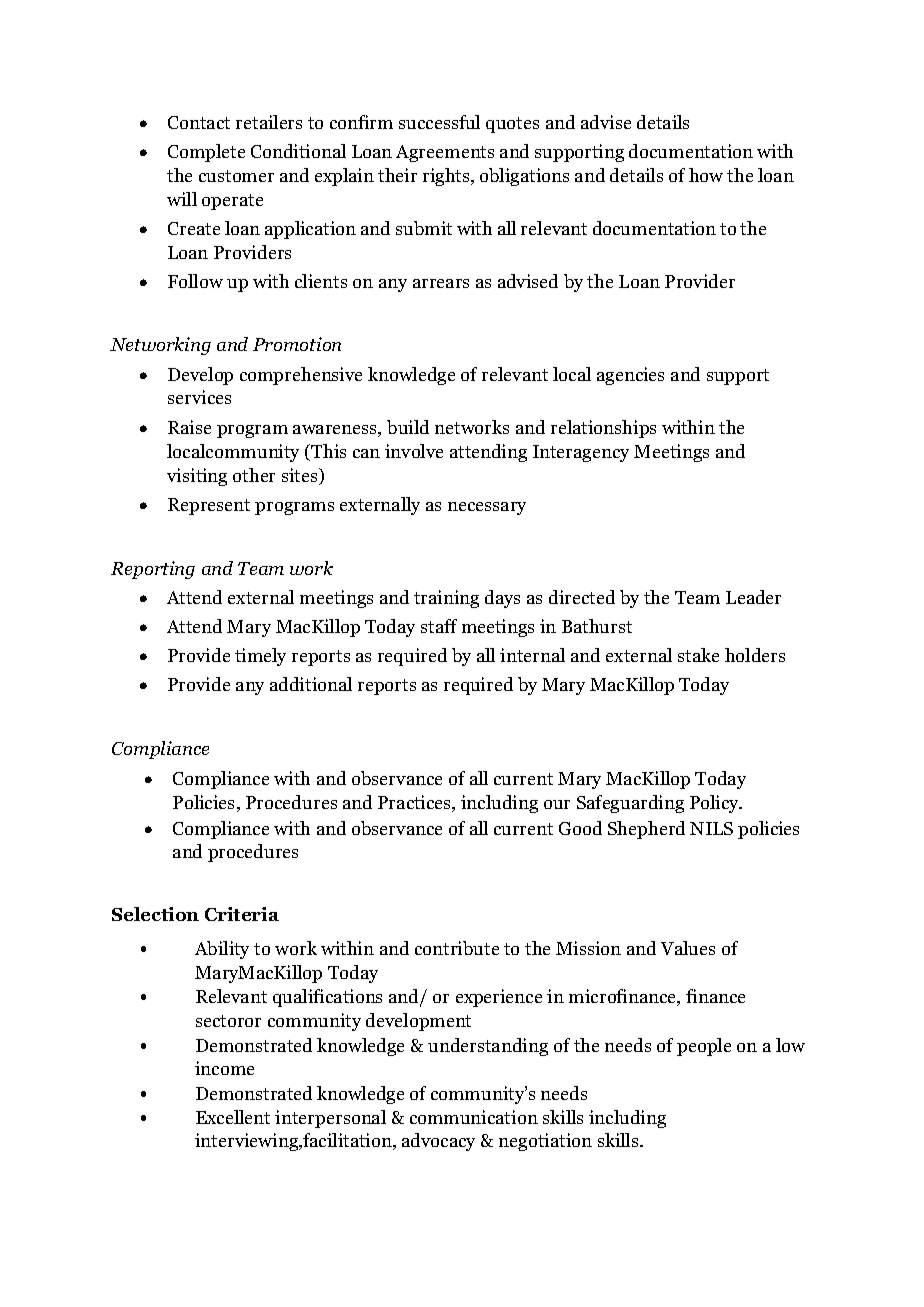  What do you see at coordinates (206, 153) in the image?
I see `Complete` at bounding box center [206, 153].
